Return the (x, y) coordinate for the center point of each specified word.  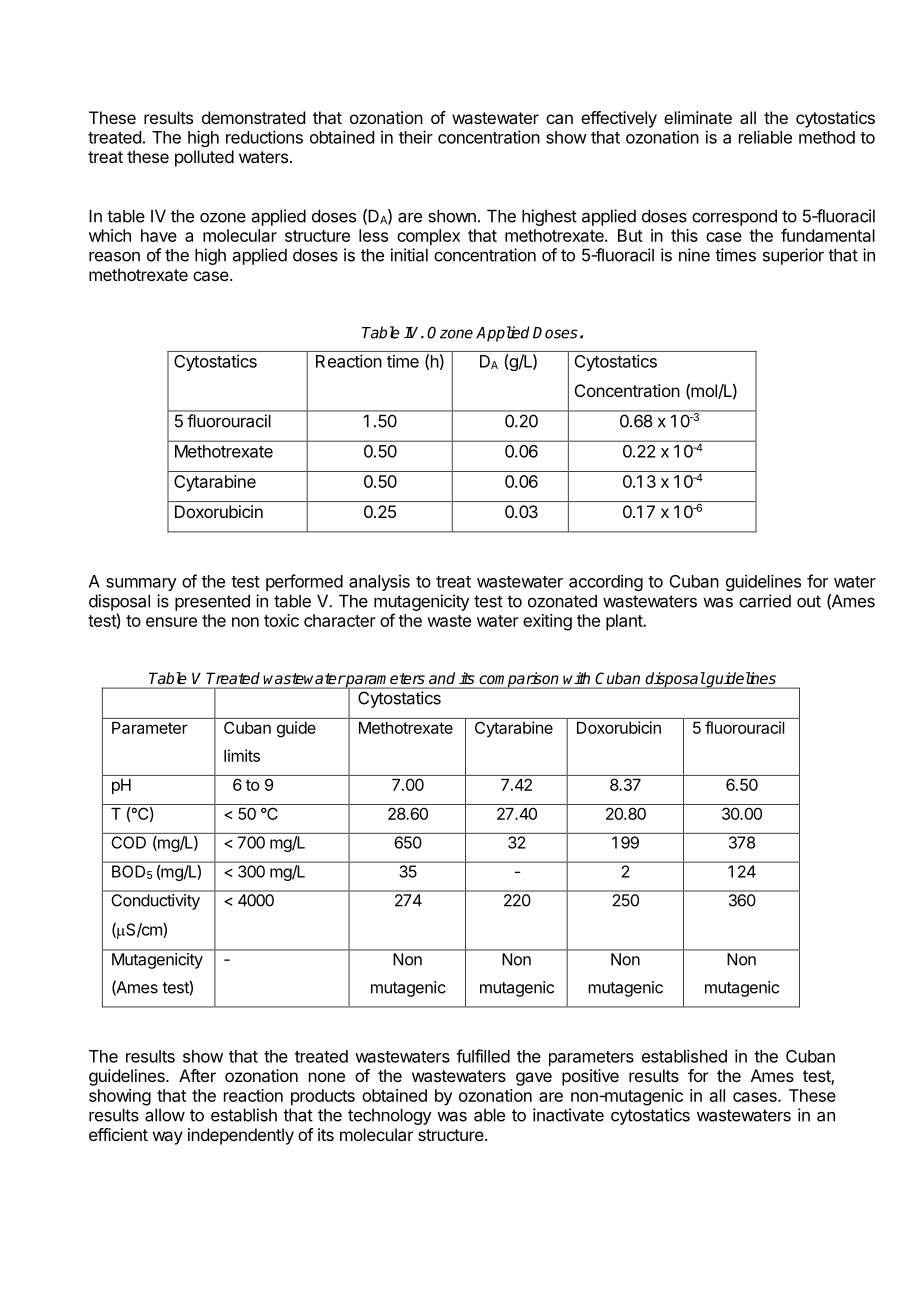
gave (534, 1079)
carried (765, 601)
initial (409, 255)
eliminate (698, 117)
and (442, 678)
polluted (204, 158)
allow (165, 1115)
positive (590, 1077)
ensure (171, 622)
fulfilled (483, 1056)
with (576, 678)
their (416, 137)
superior (793, 256)
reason (114, 257)
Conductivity (156, 902)
